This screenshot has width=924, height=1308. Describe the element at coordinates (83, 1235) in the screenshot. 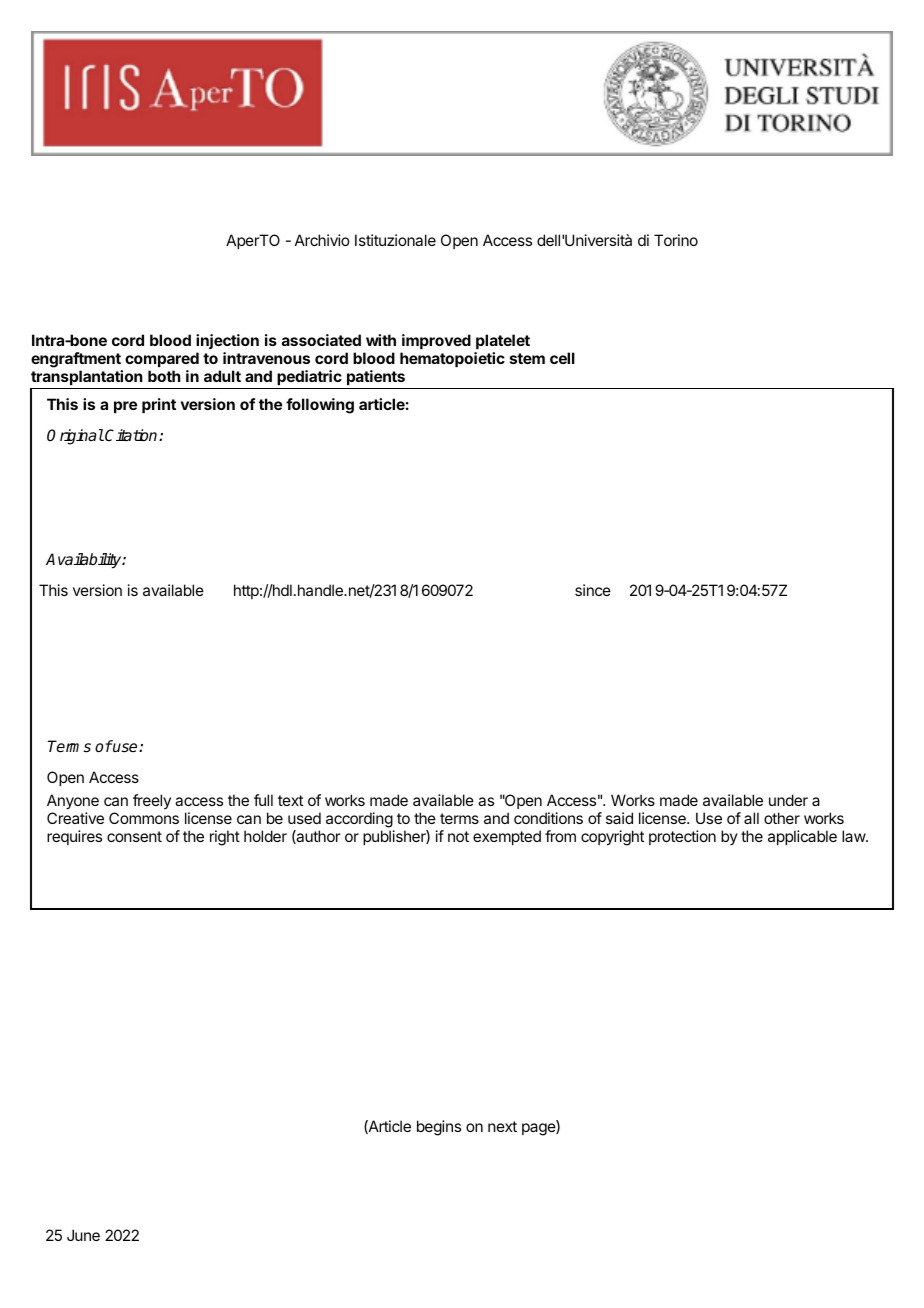

I see `June` at that location.
